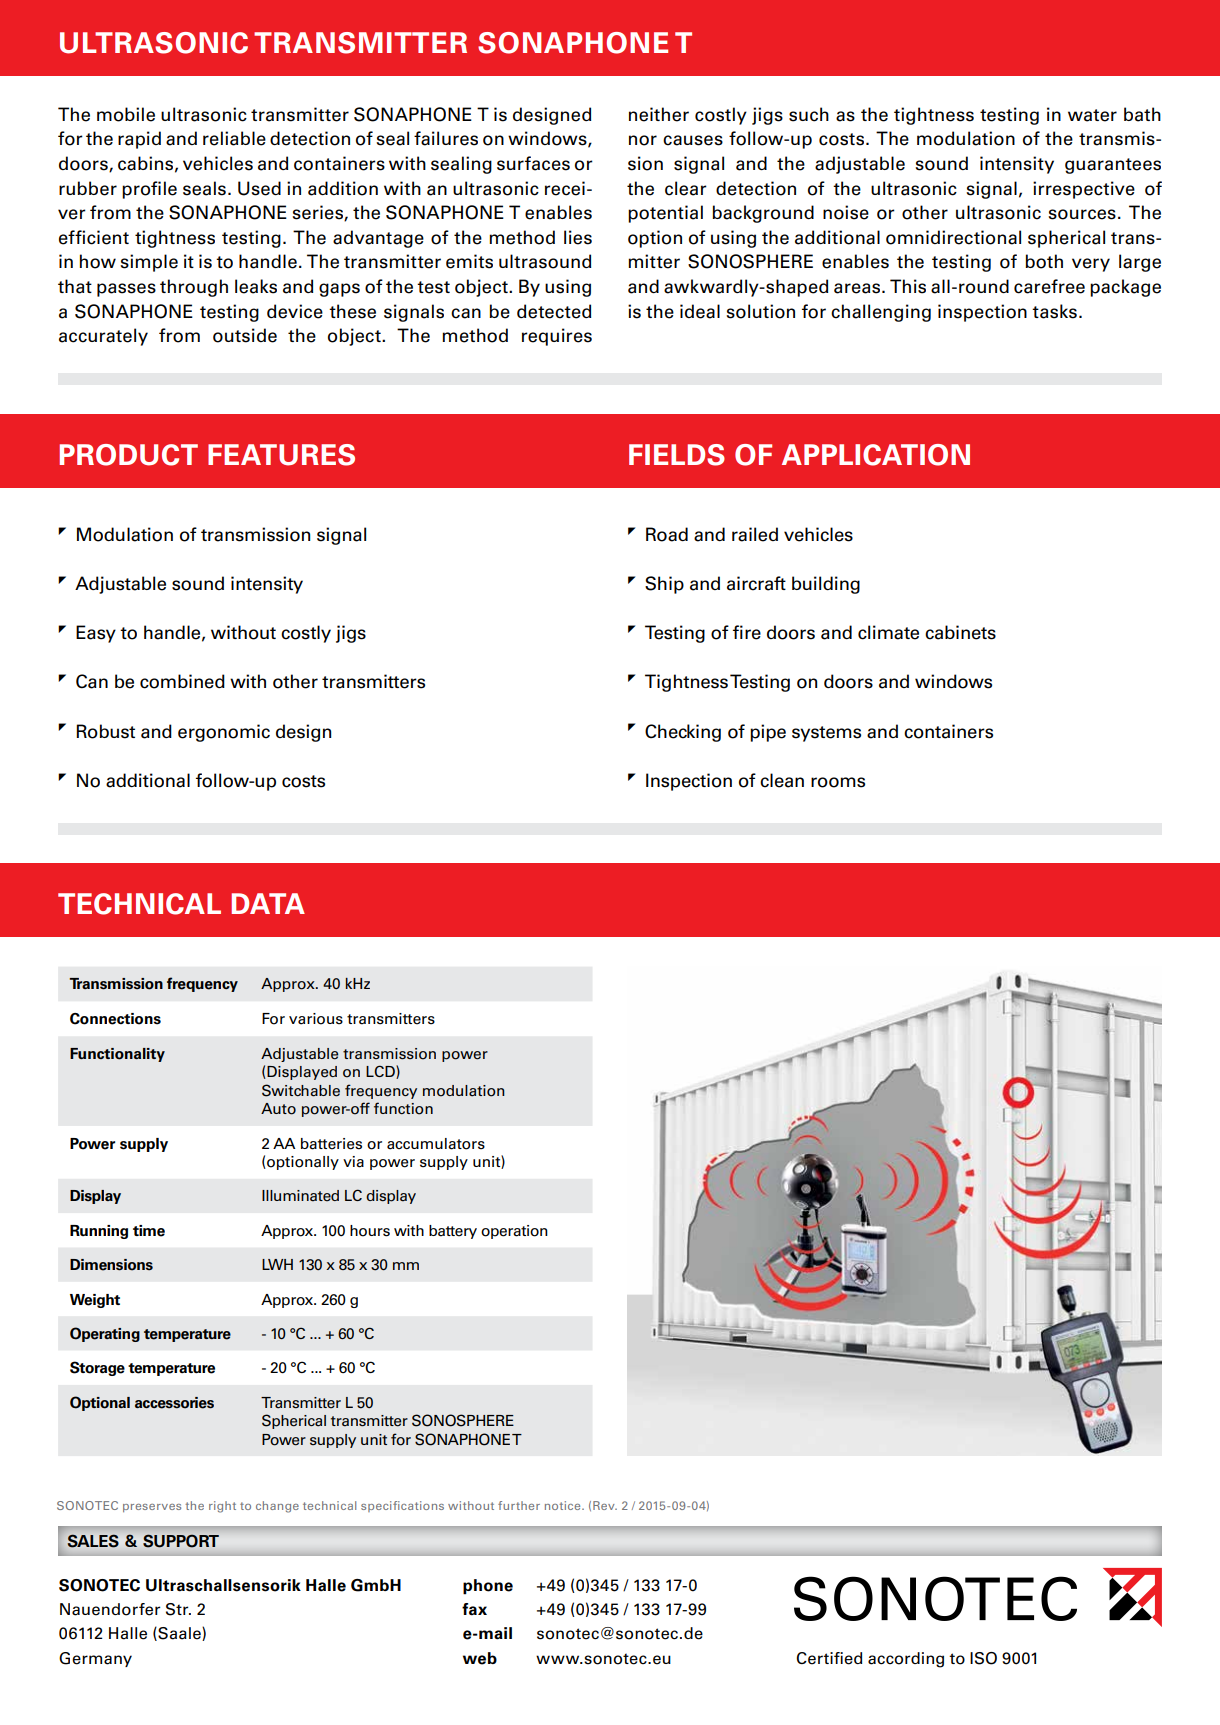 Image resolution: width=1220 pixels, height=1725 pixels. What do you see at coordinates (983, 1658) in the document?
I see `ISO` at bounding box center [983, 1658].
